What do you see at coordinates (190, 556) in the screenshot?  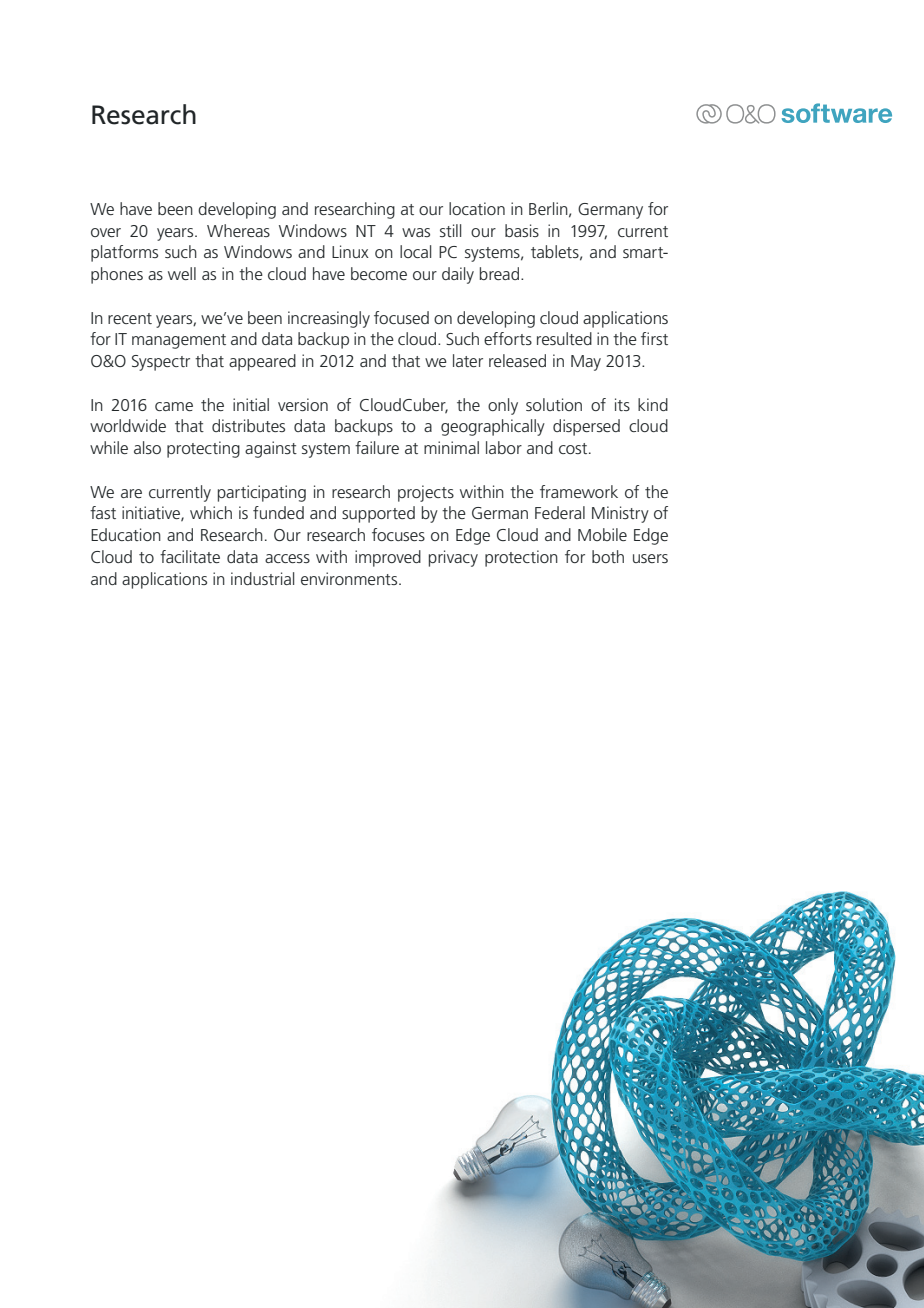 I see `facilitate` at bounding box center [190, 556].
